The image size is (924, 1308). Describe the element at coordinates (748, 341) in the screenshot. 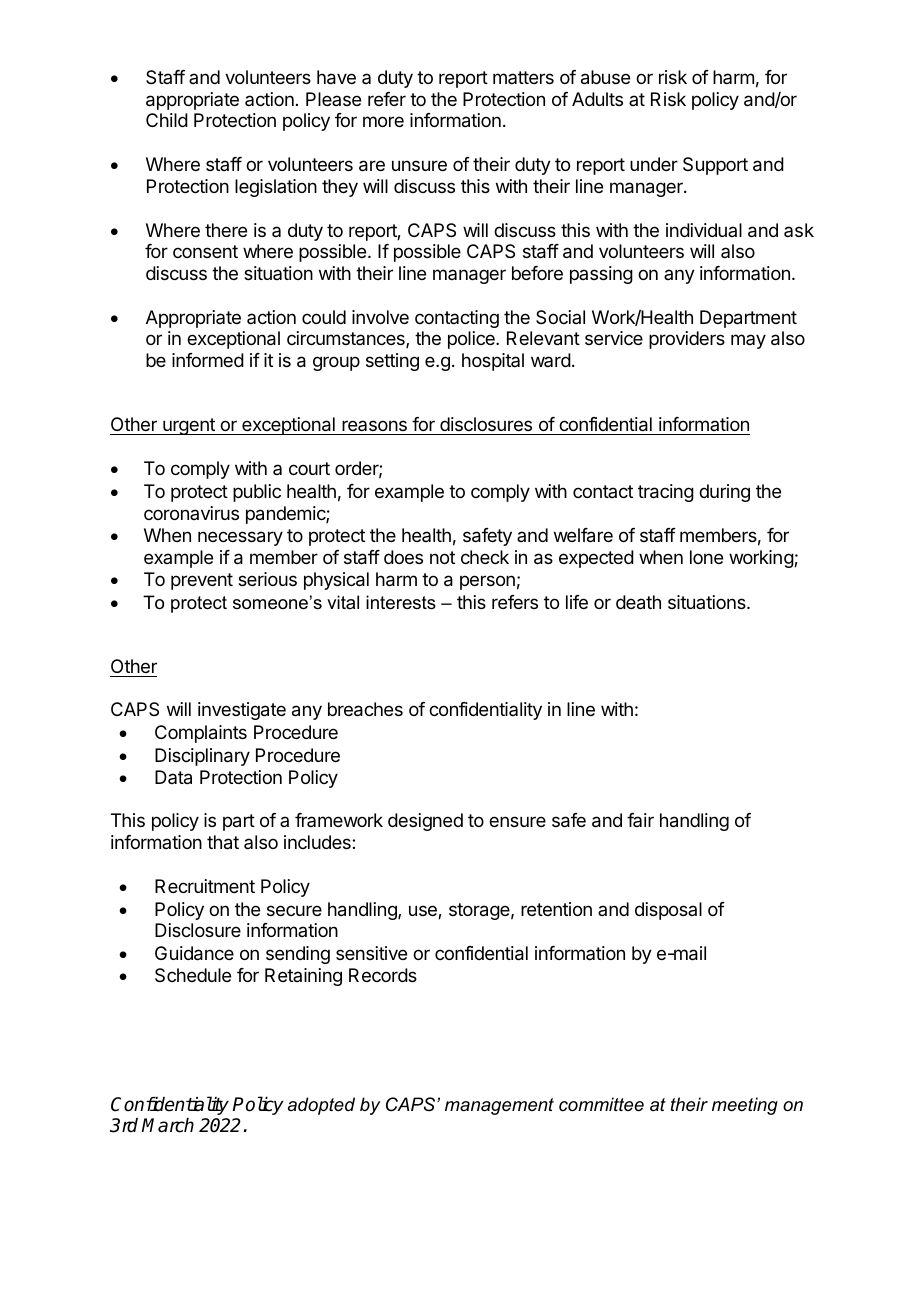

I see `may` at that location.
